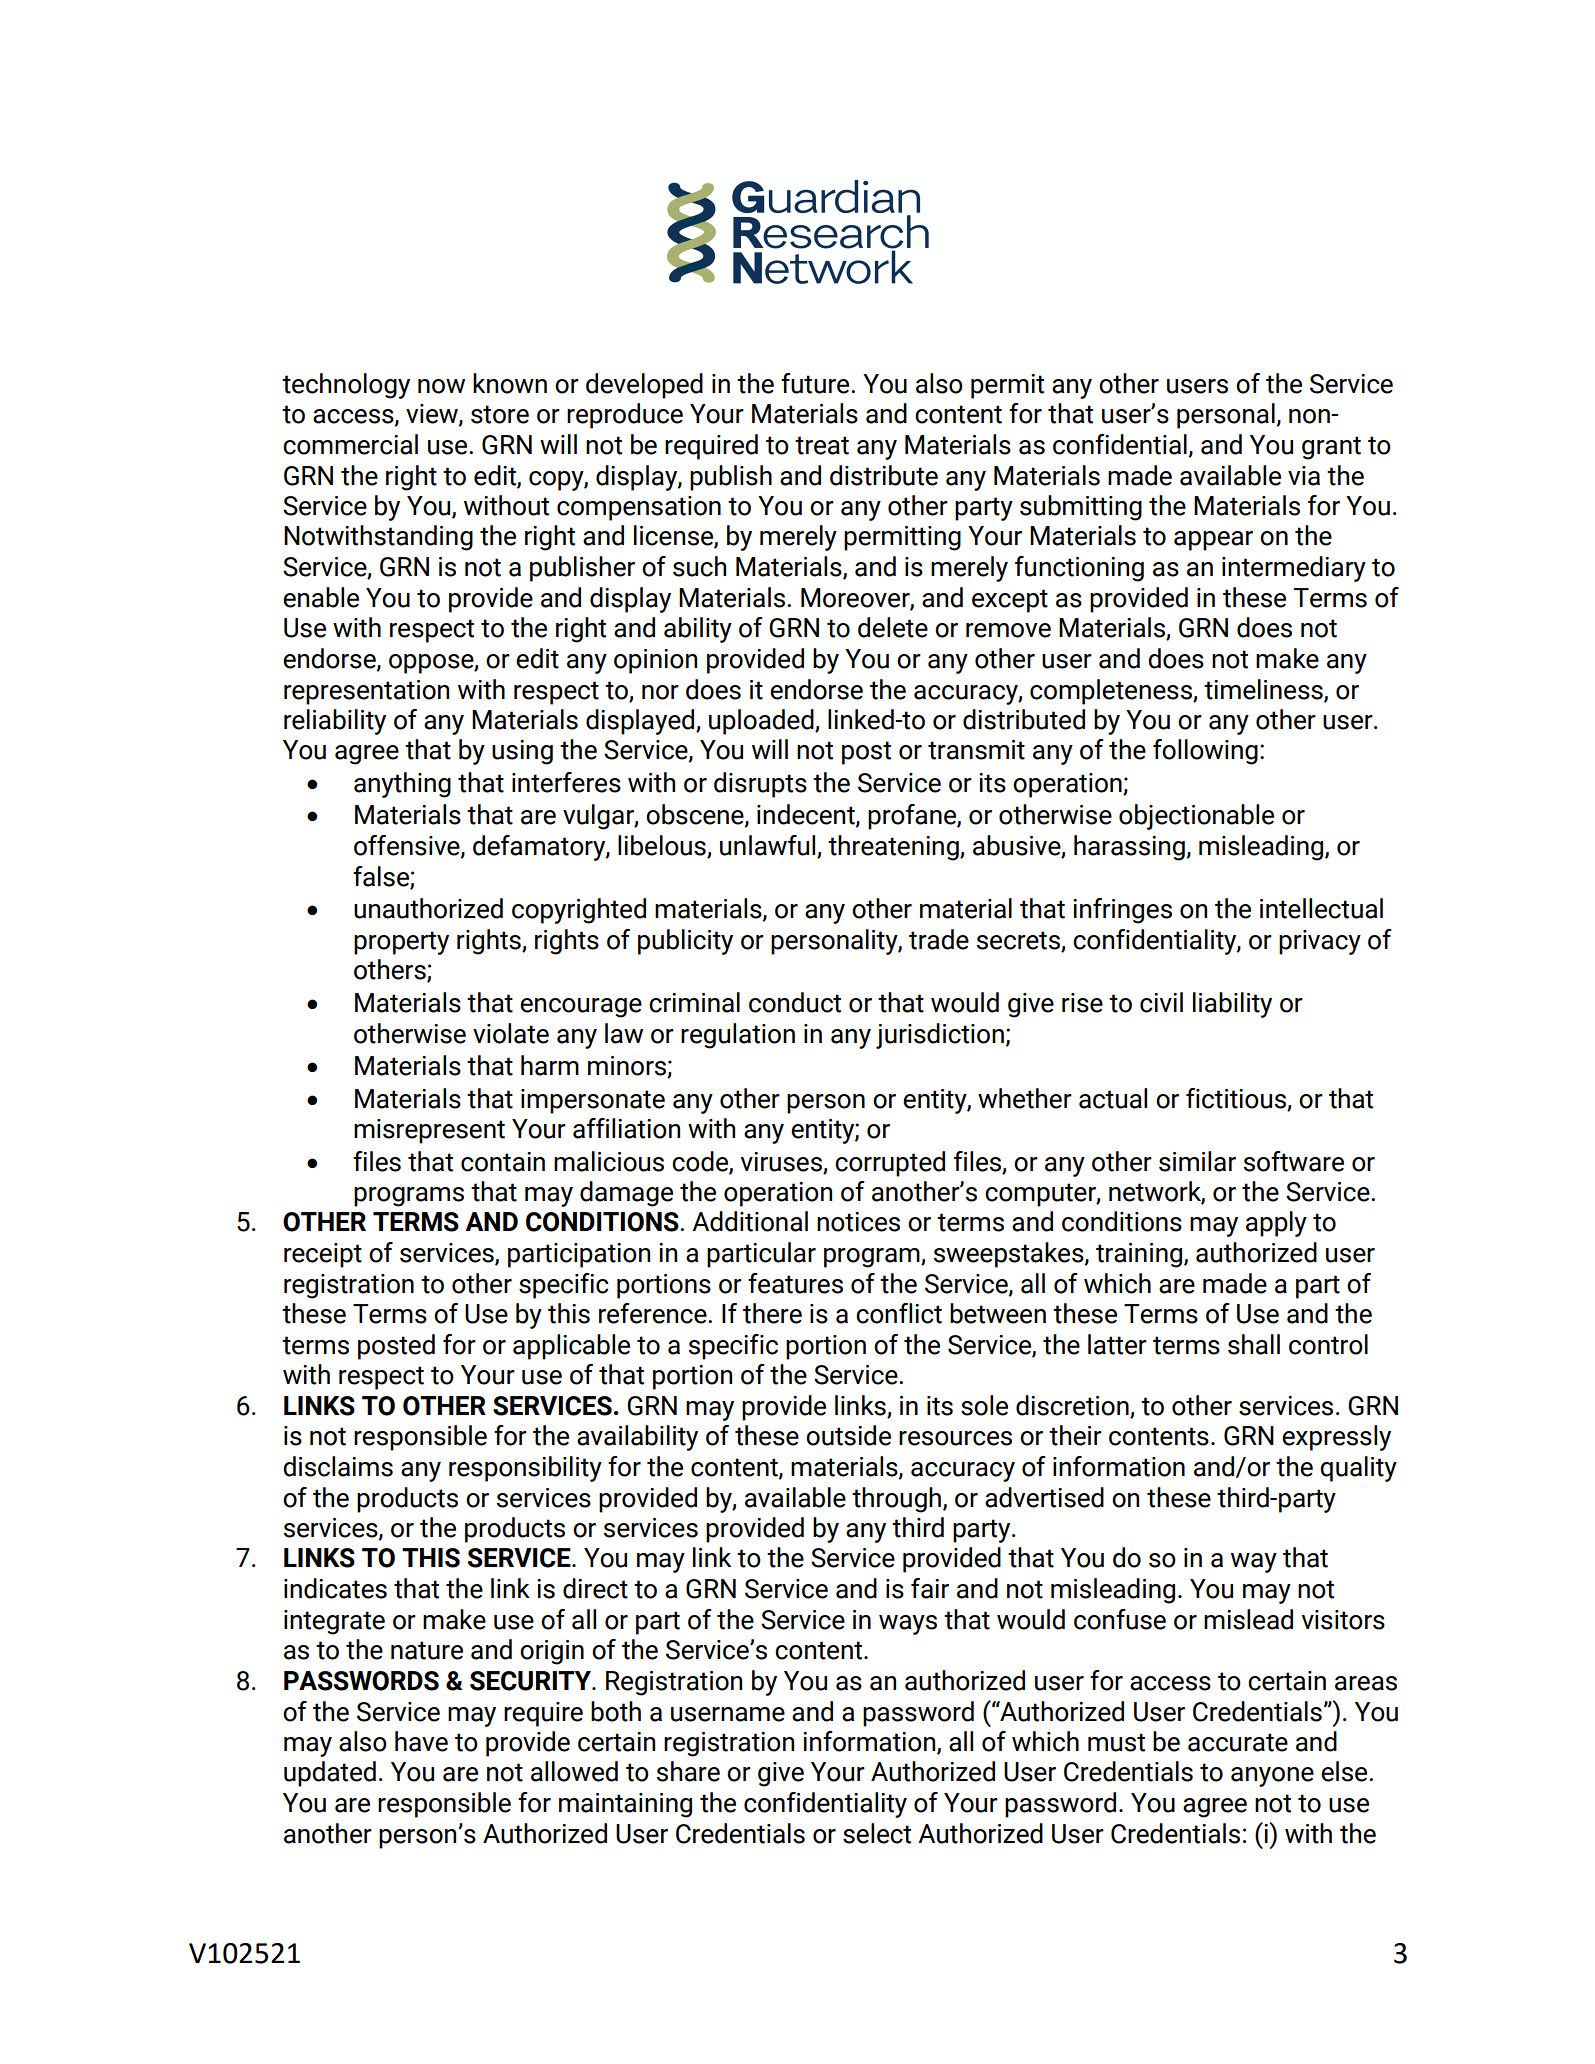  I want to click on corrupted, so click(890, 1164).
